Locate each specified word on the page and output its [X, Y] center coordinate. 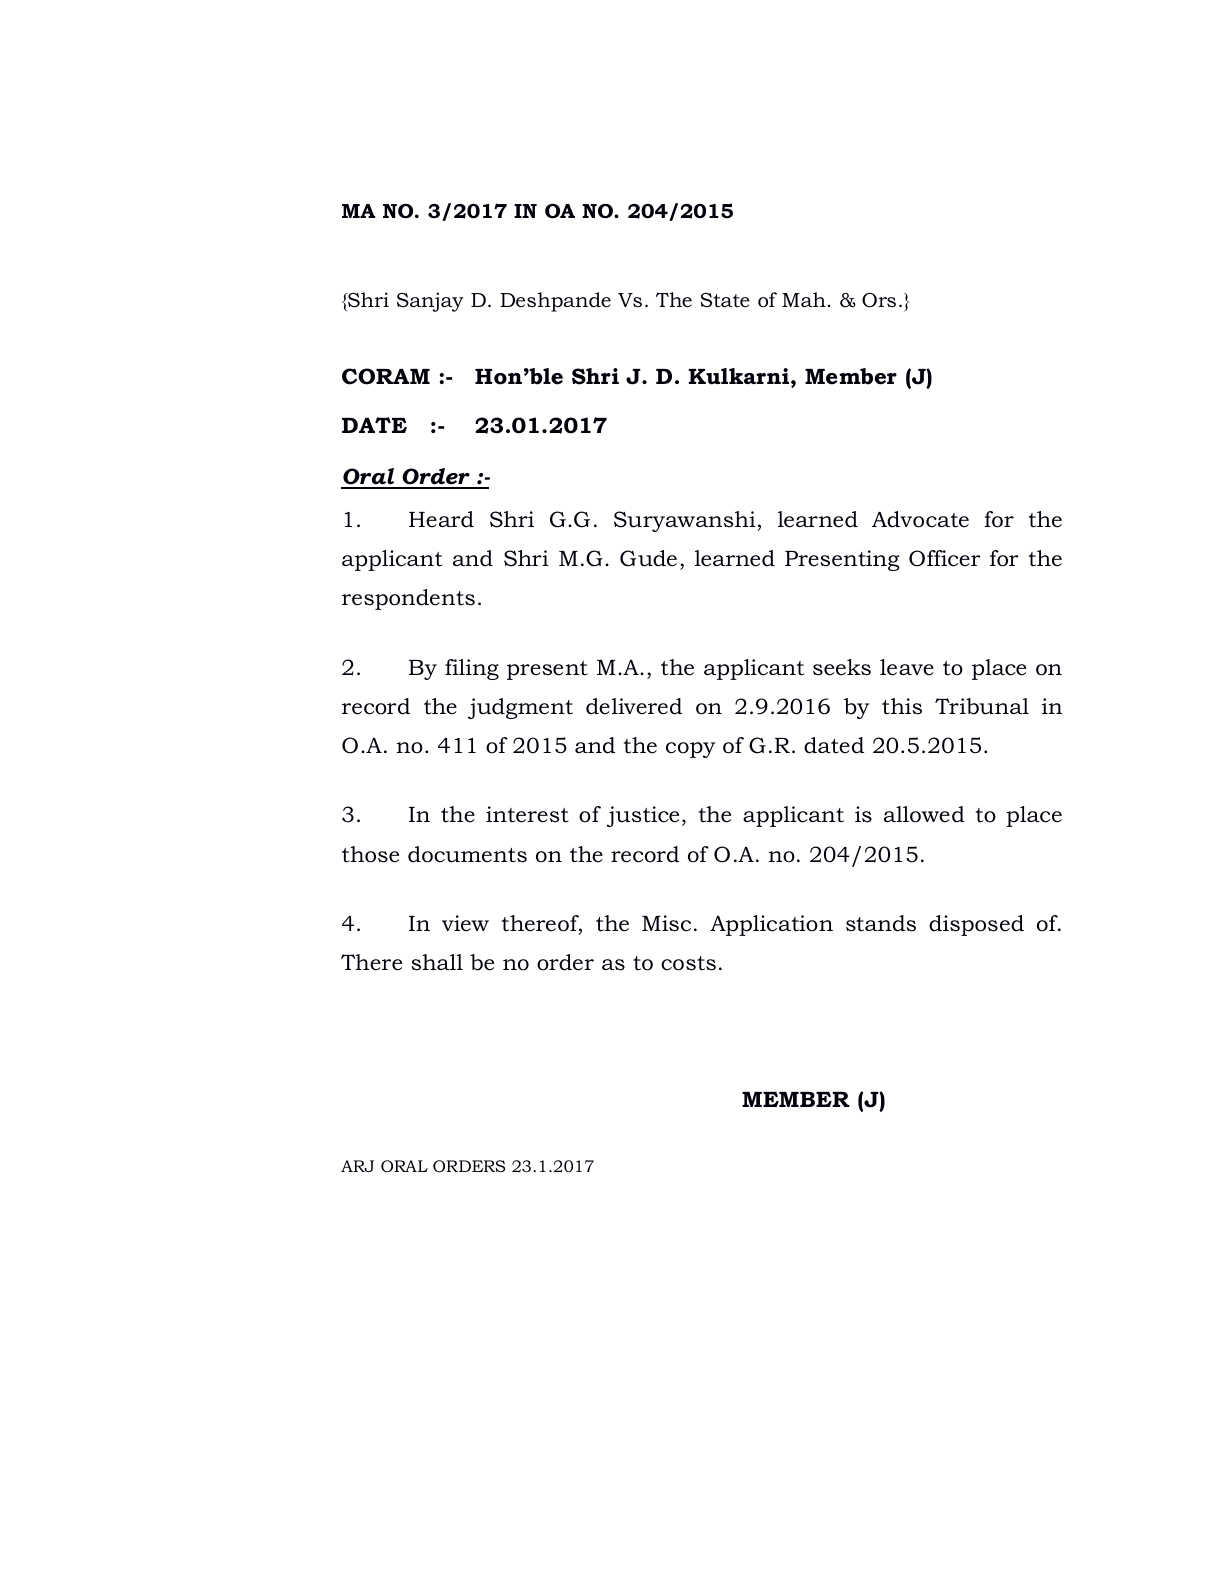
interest [527, 814]
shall [437, 962]
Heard [441, 519]
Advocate [920, 519]
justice [643, 816]
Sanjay [430, 302]
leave [907, 667]
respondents [408, 599]
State [725, 300]
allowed [924, 814]
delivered [634, 706]
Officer [945, 558]
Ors [879, 300]
